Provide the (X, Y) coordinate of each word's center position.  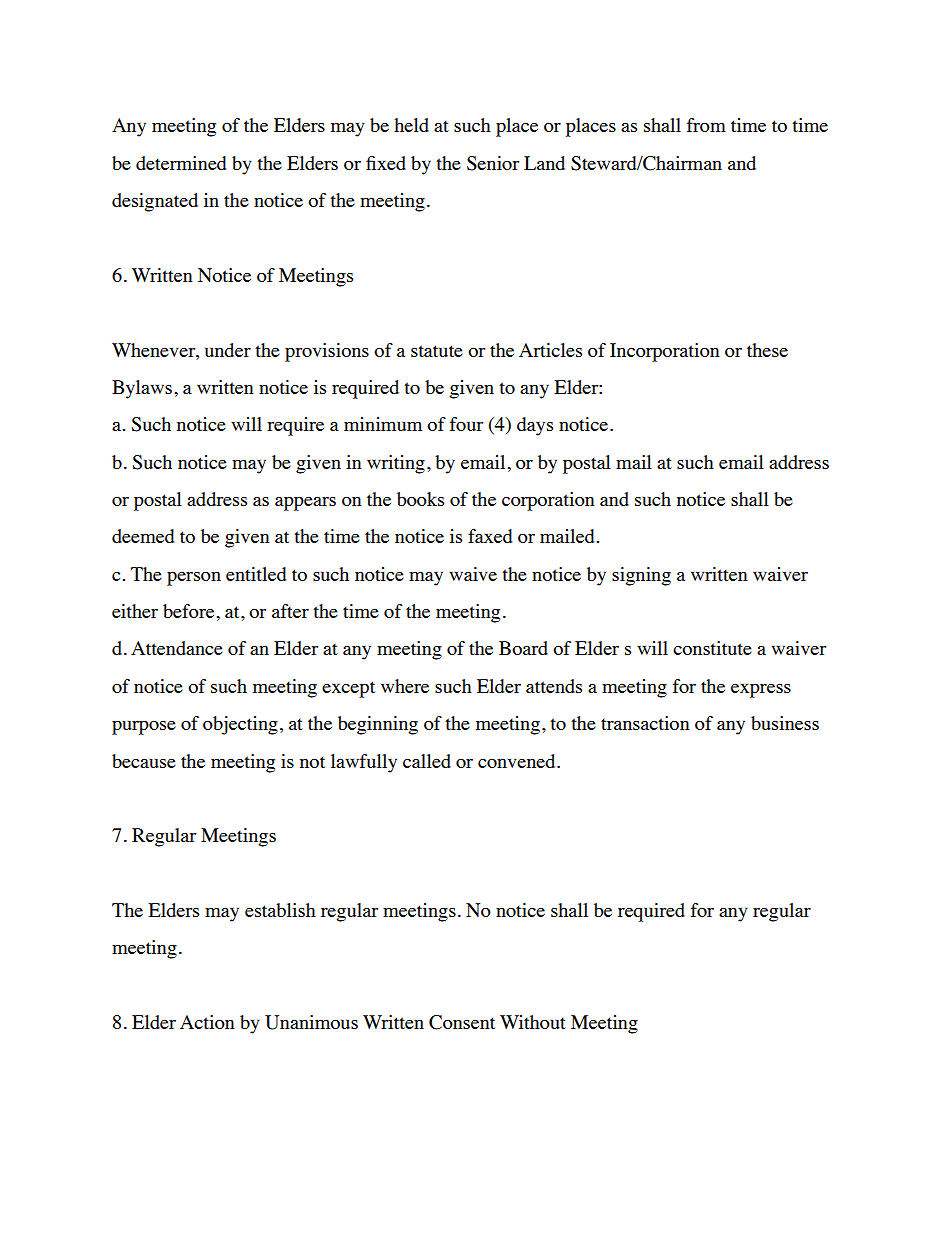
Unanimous (311, 1022)
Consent (462, 1022)
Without (533, 1022)
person (194, 579)
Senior (493, 163)
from (706, 125)
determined (181, 163)
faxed (490, 536)
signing (641, 576)
